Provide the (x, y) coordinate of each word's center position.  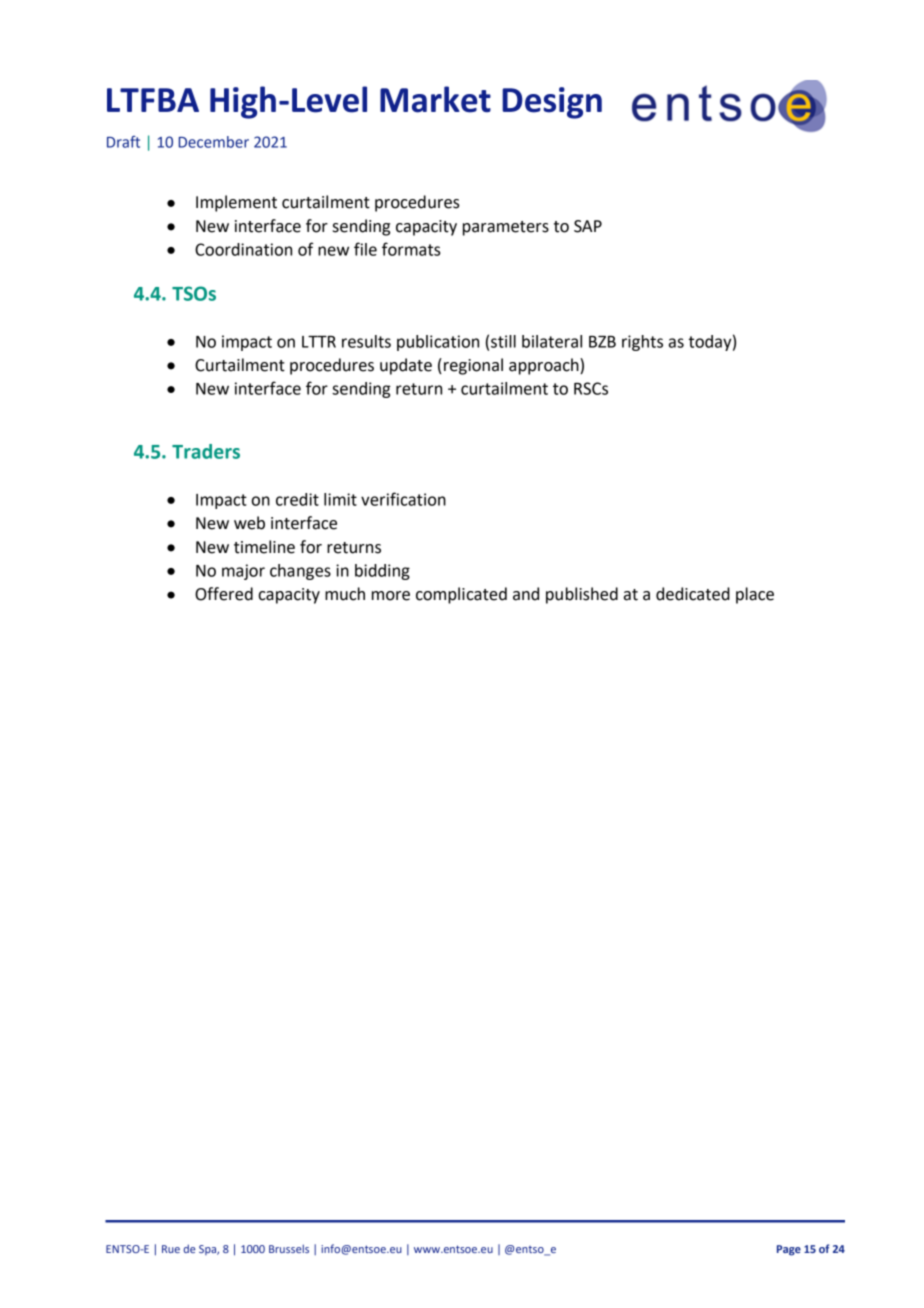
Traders (206, 451)
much (345, 594)
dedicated (693, 594)
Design (552, 103)
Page (789, 1250)
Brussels (289, 1248)
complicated (461, 595)
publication (438, 343)
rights (642, 343)
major (243, 572)
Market (435, 99)
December (214, 142)
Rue (171, 1249)
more (391, 596)
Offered (224, 594)
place (755, 595)
